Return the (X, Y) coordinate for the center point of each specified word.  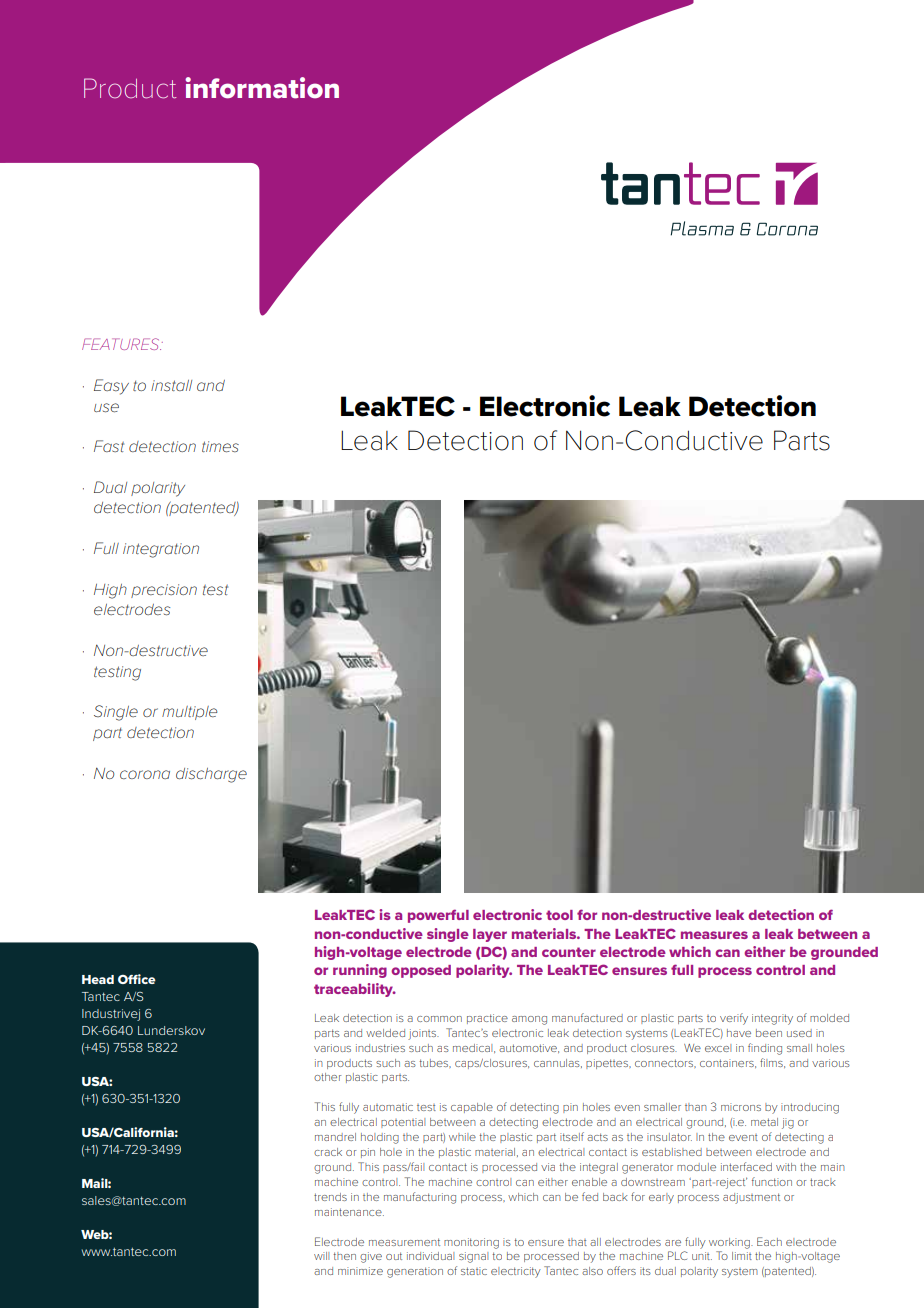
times (220, 446)
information (262, 88)
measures (714, 935)
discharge (211, 775)
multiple (189, 713)
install (171, 385)
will (321, 1256)
